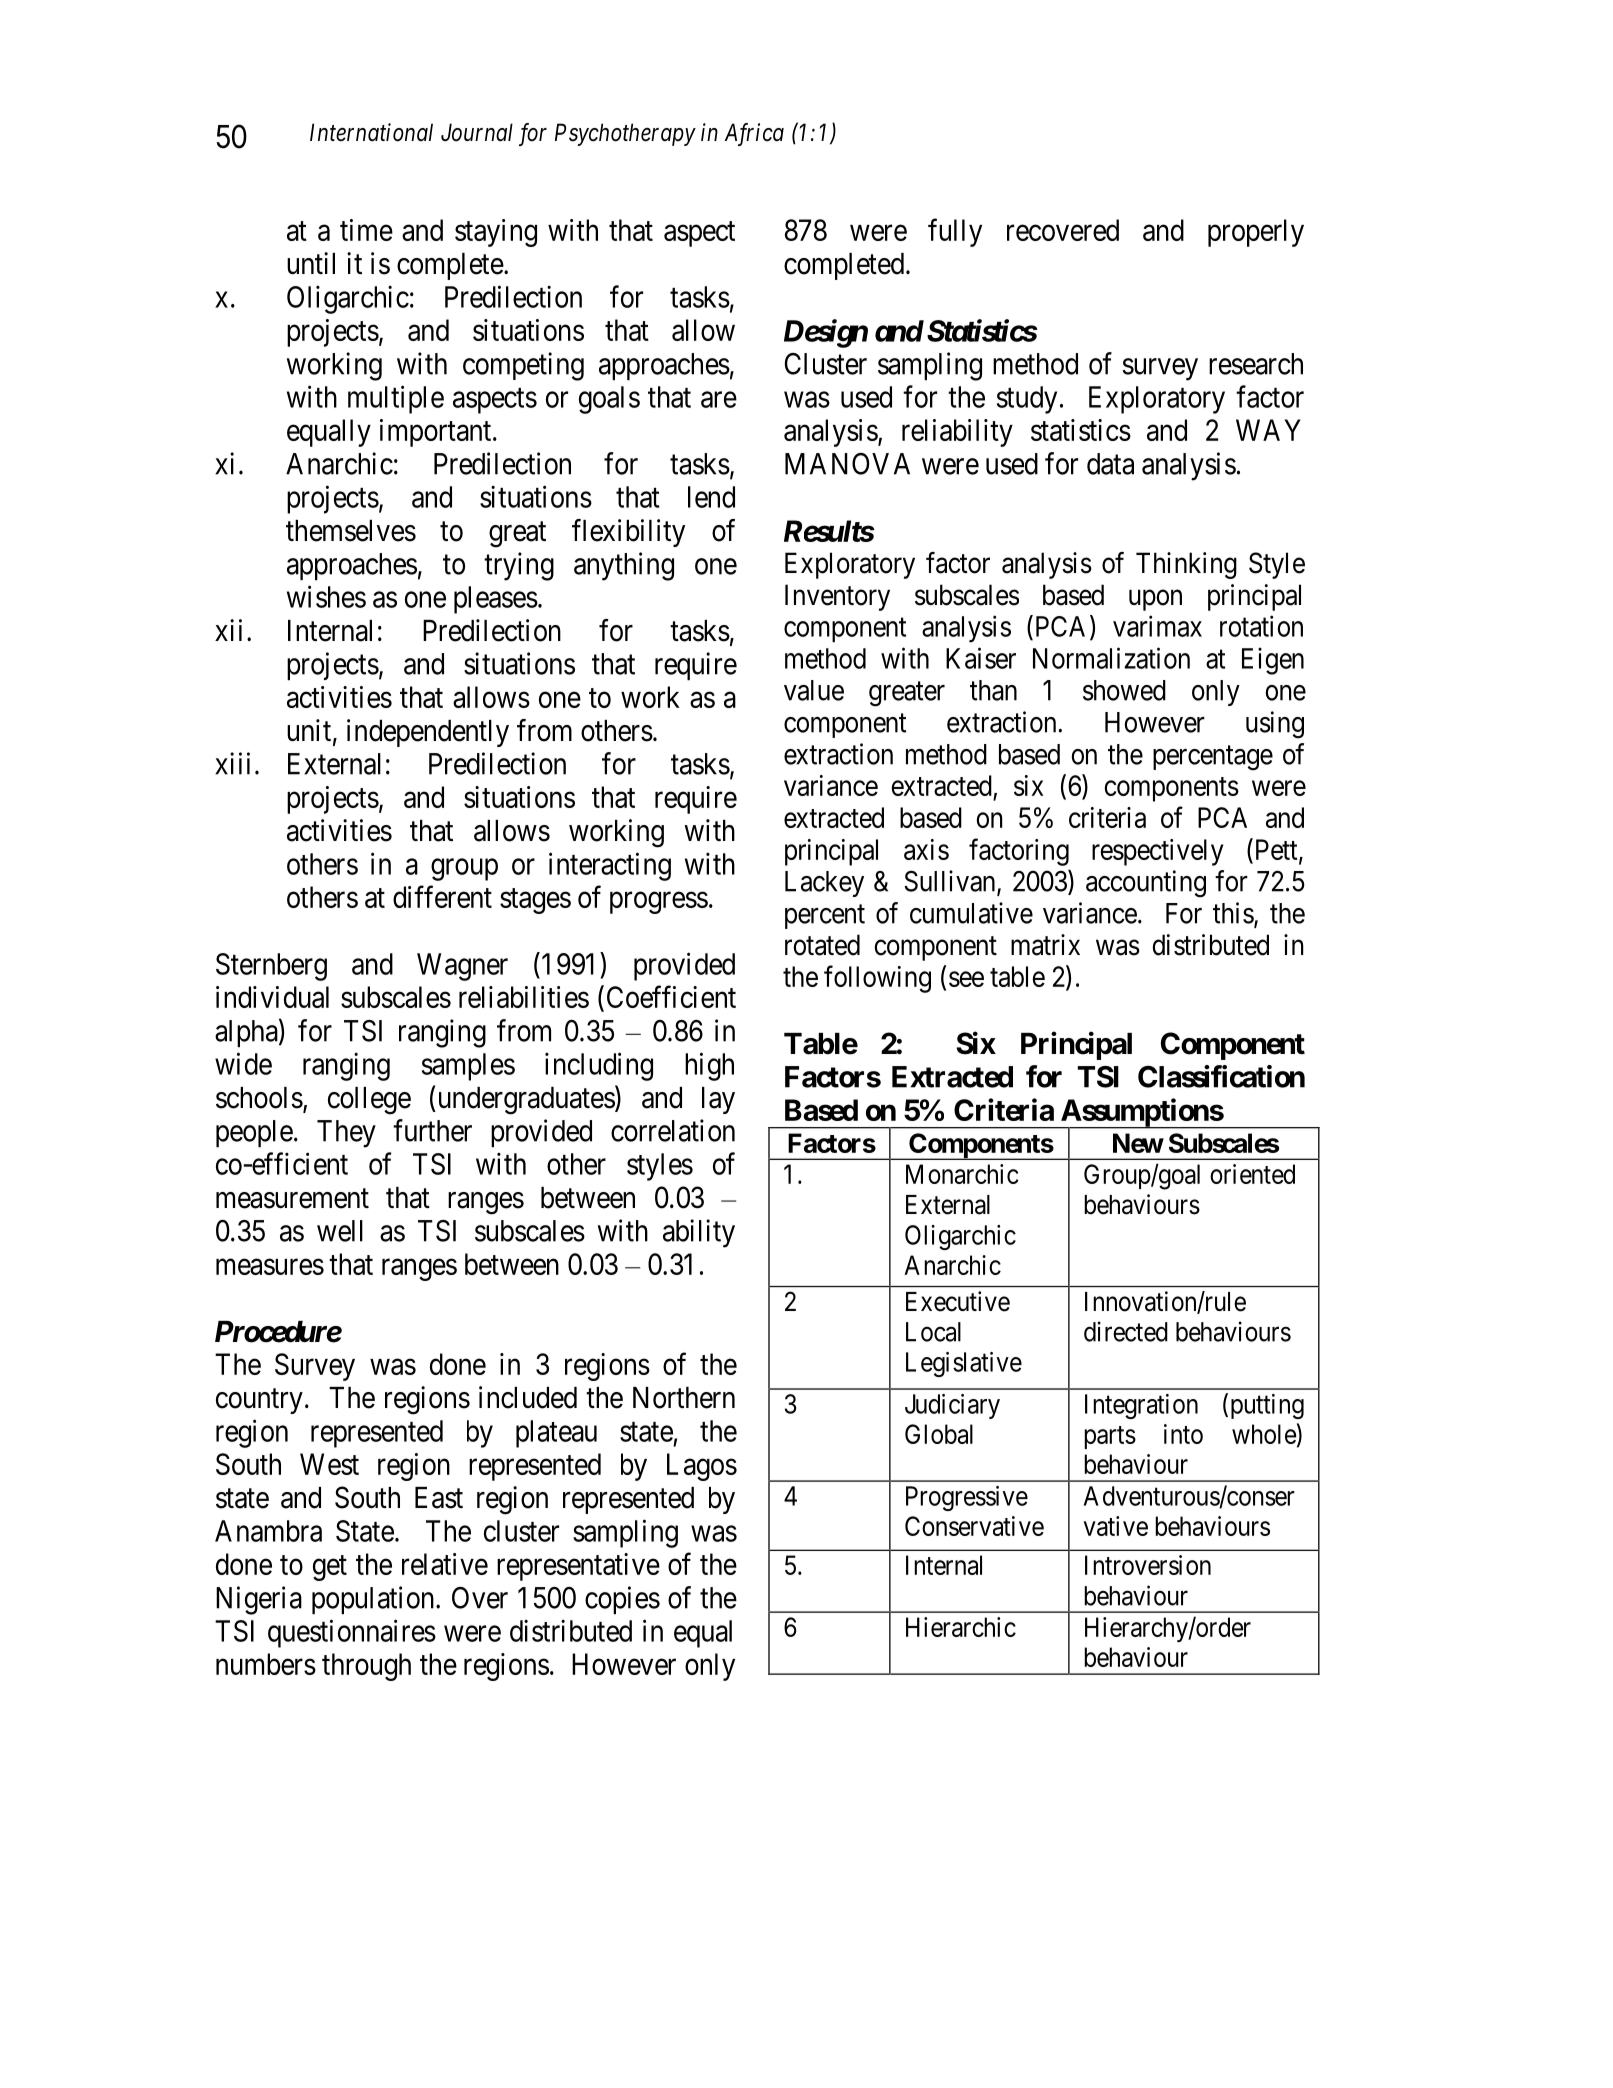 The image size is (1613, 2088). Describe the element at coordinates (824, 884) in the screenshot. I see `Lackey` at that location.
